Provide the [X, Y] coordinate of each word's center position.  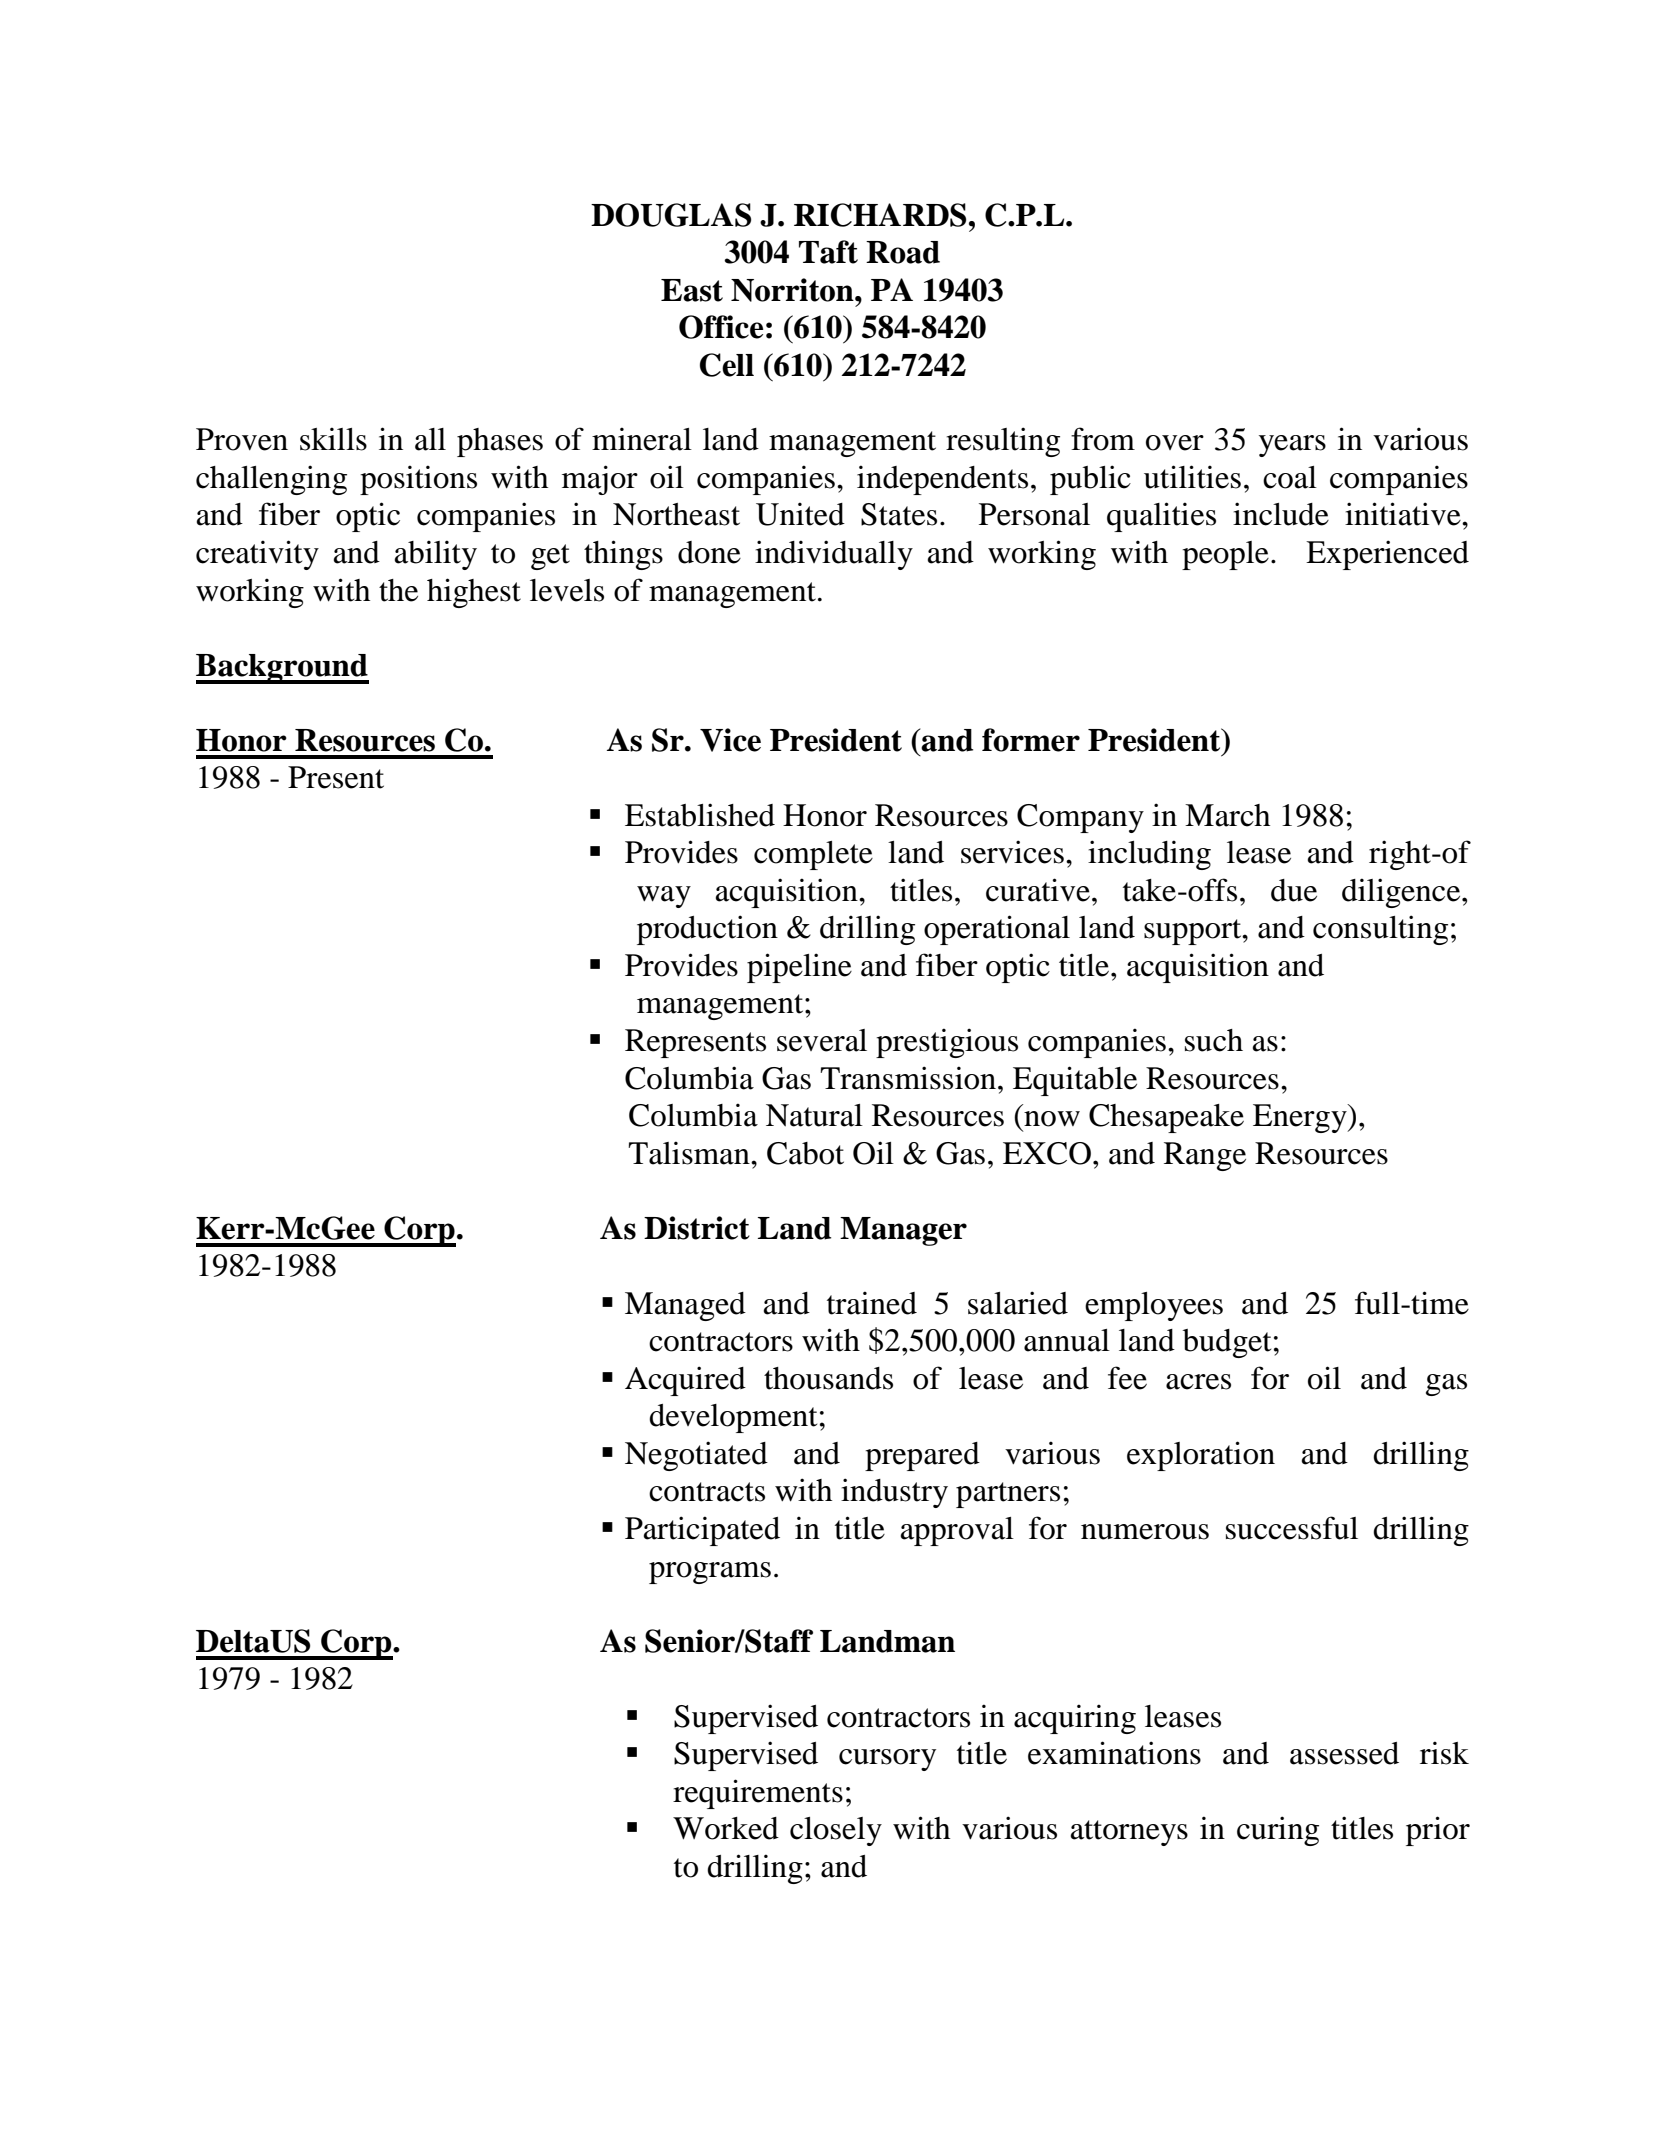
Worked [726, 1828]
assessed [1344, 1753]
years [1292, 446]
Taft [828, 252]
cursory [887, 1760]
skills [333, 439]
